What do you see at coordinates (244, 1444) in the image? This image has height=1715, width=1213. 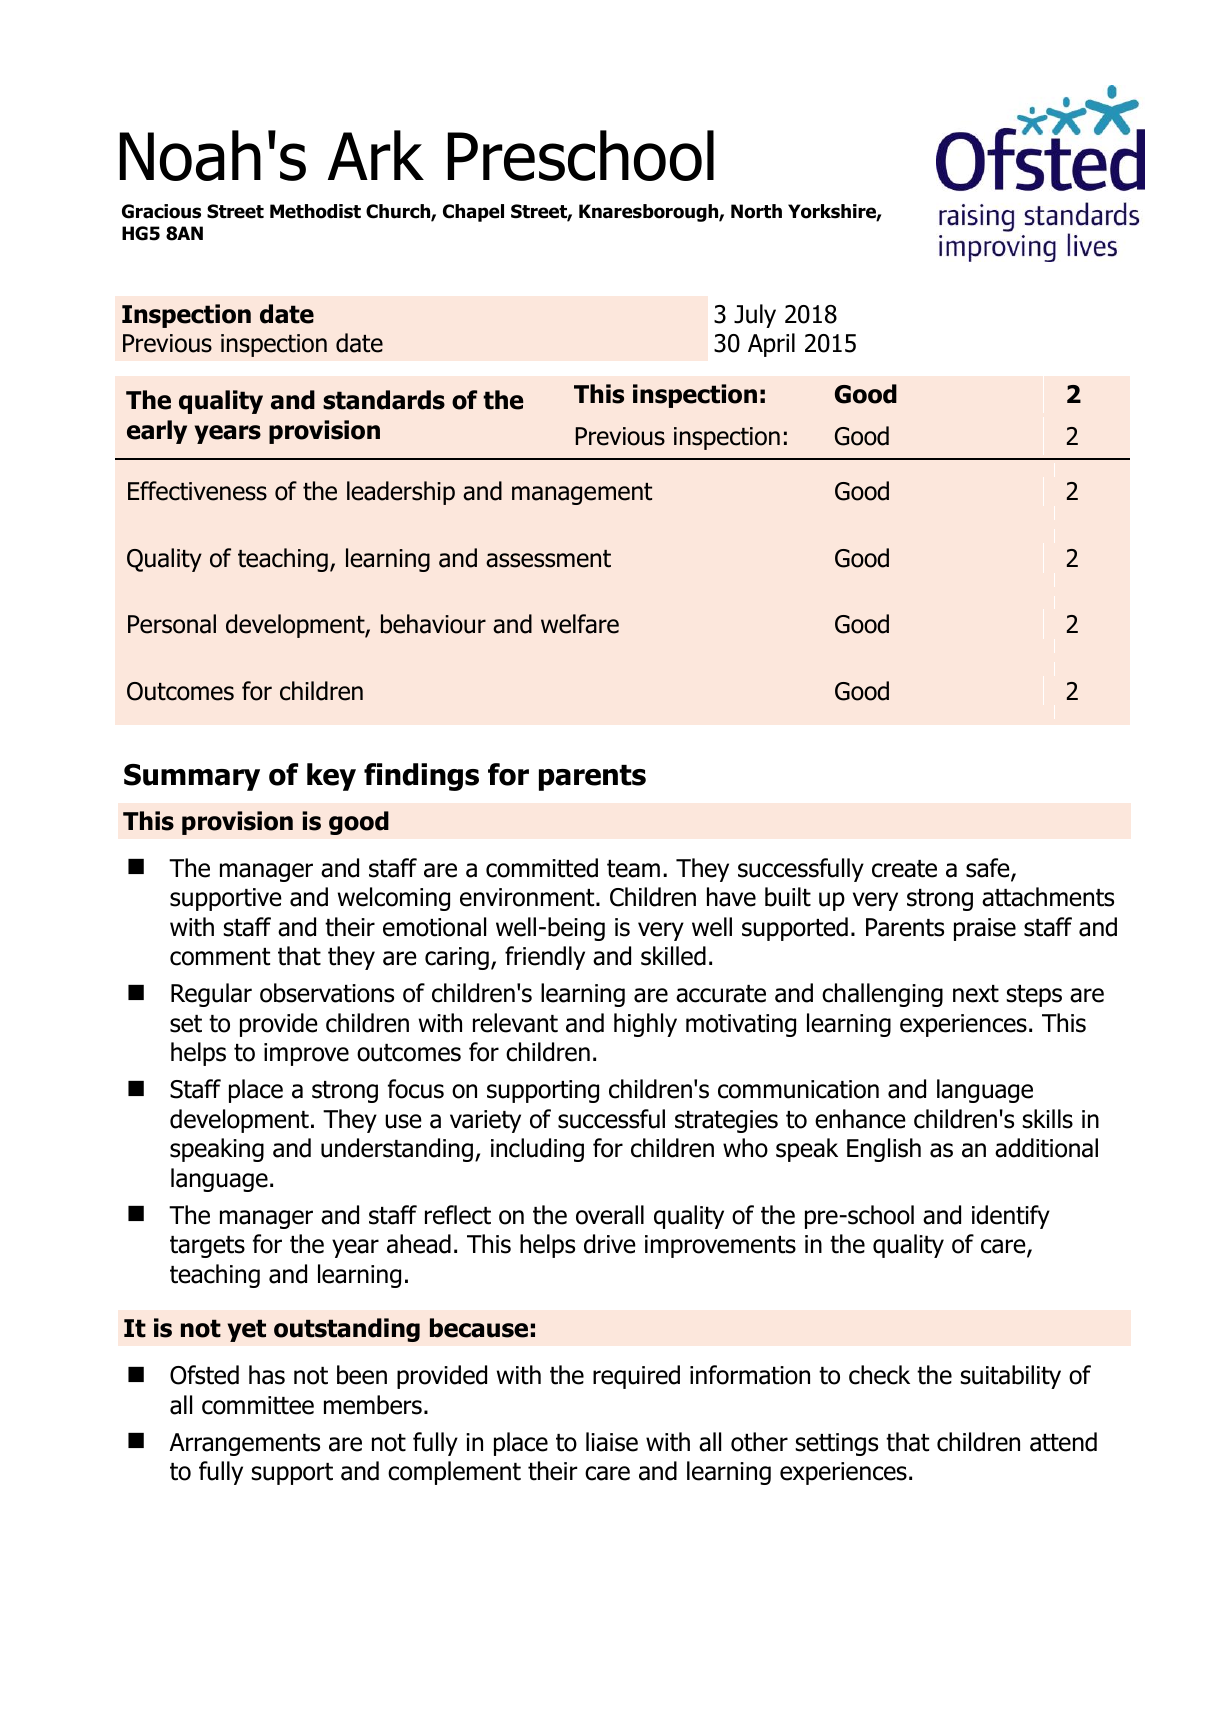 I see `Arrangements` at bounding box center [244, 1444].
